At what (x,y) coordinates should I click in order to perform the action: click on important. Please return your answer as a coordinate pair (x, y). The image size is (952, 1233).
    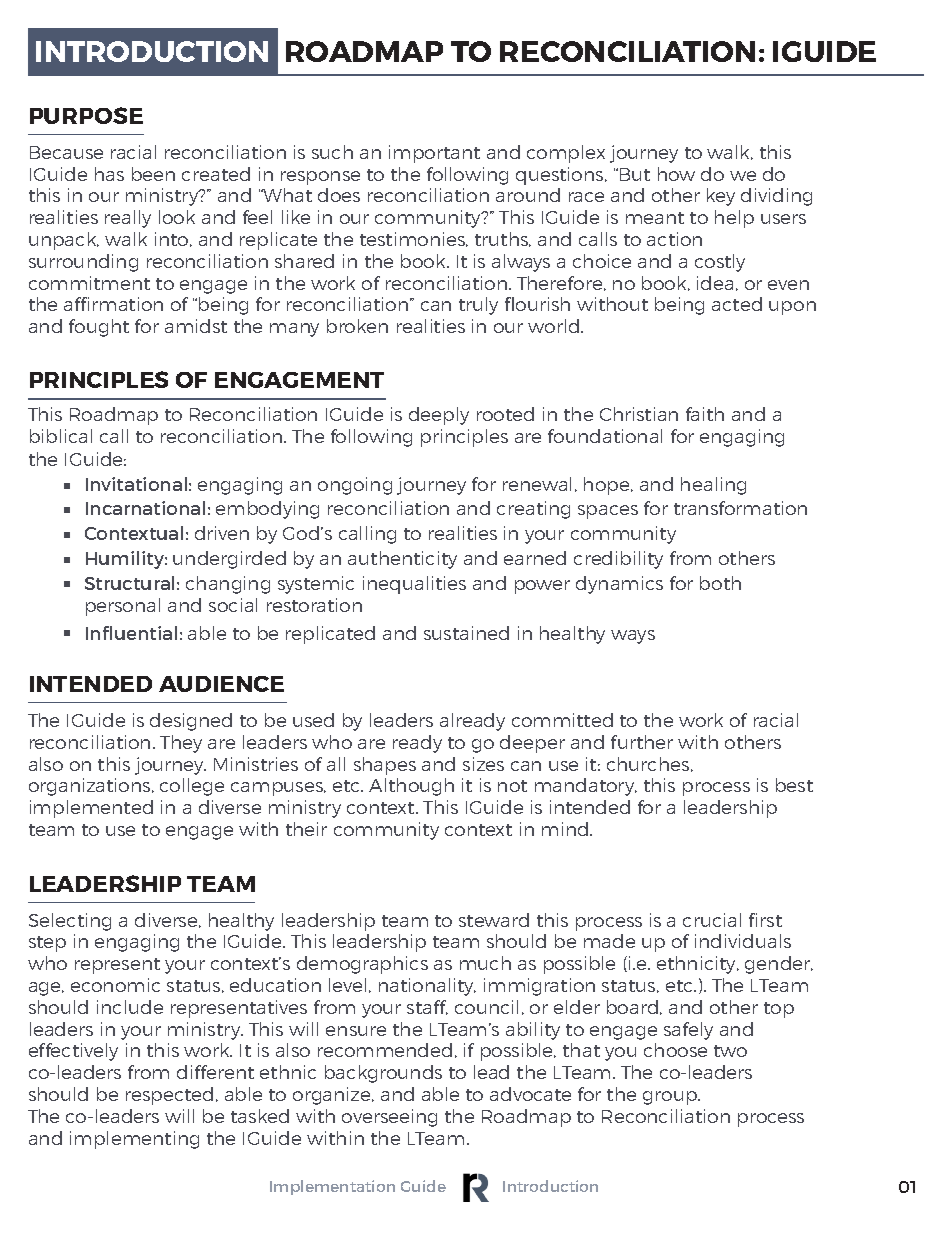
    Looking at the image, I should click on (434, 154).
